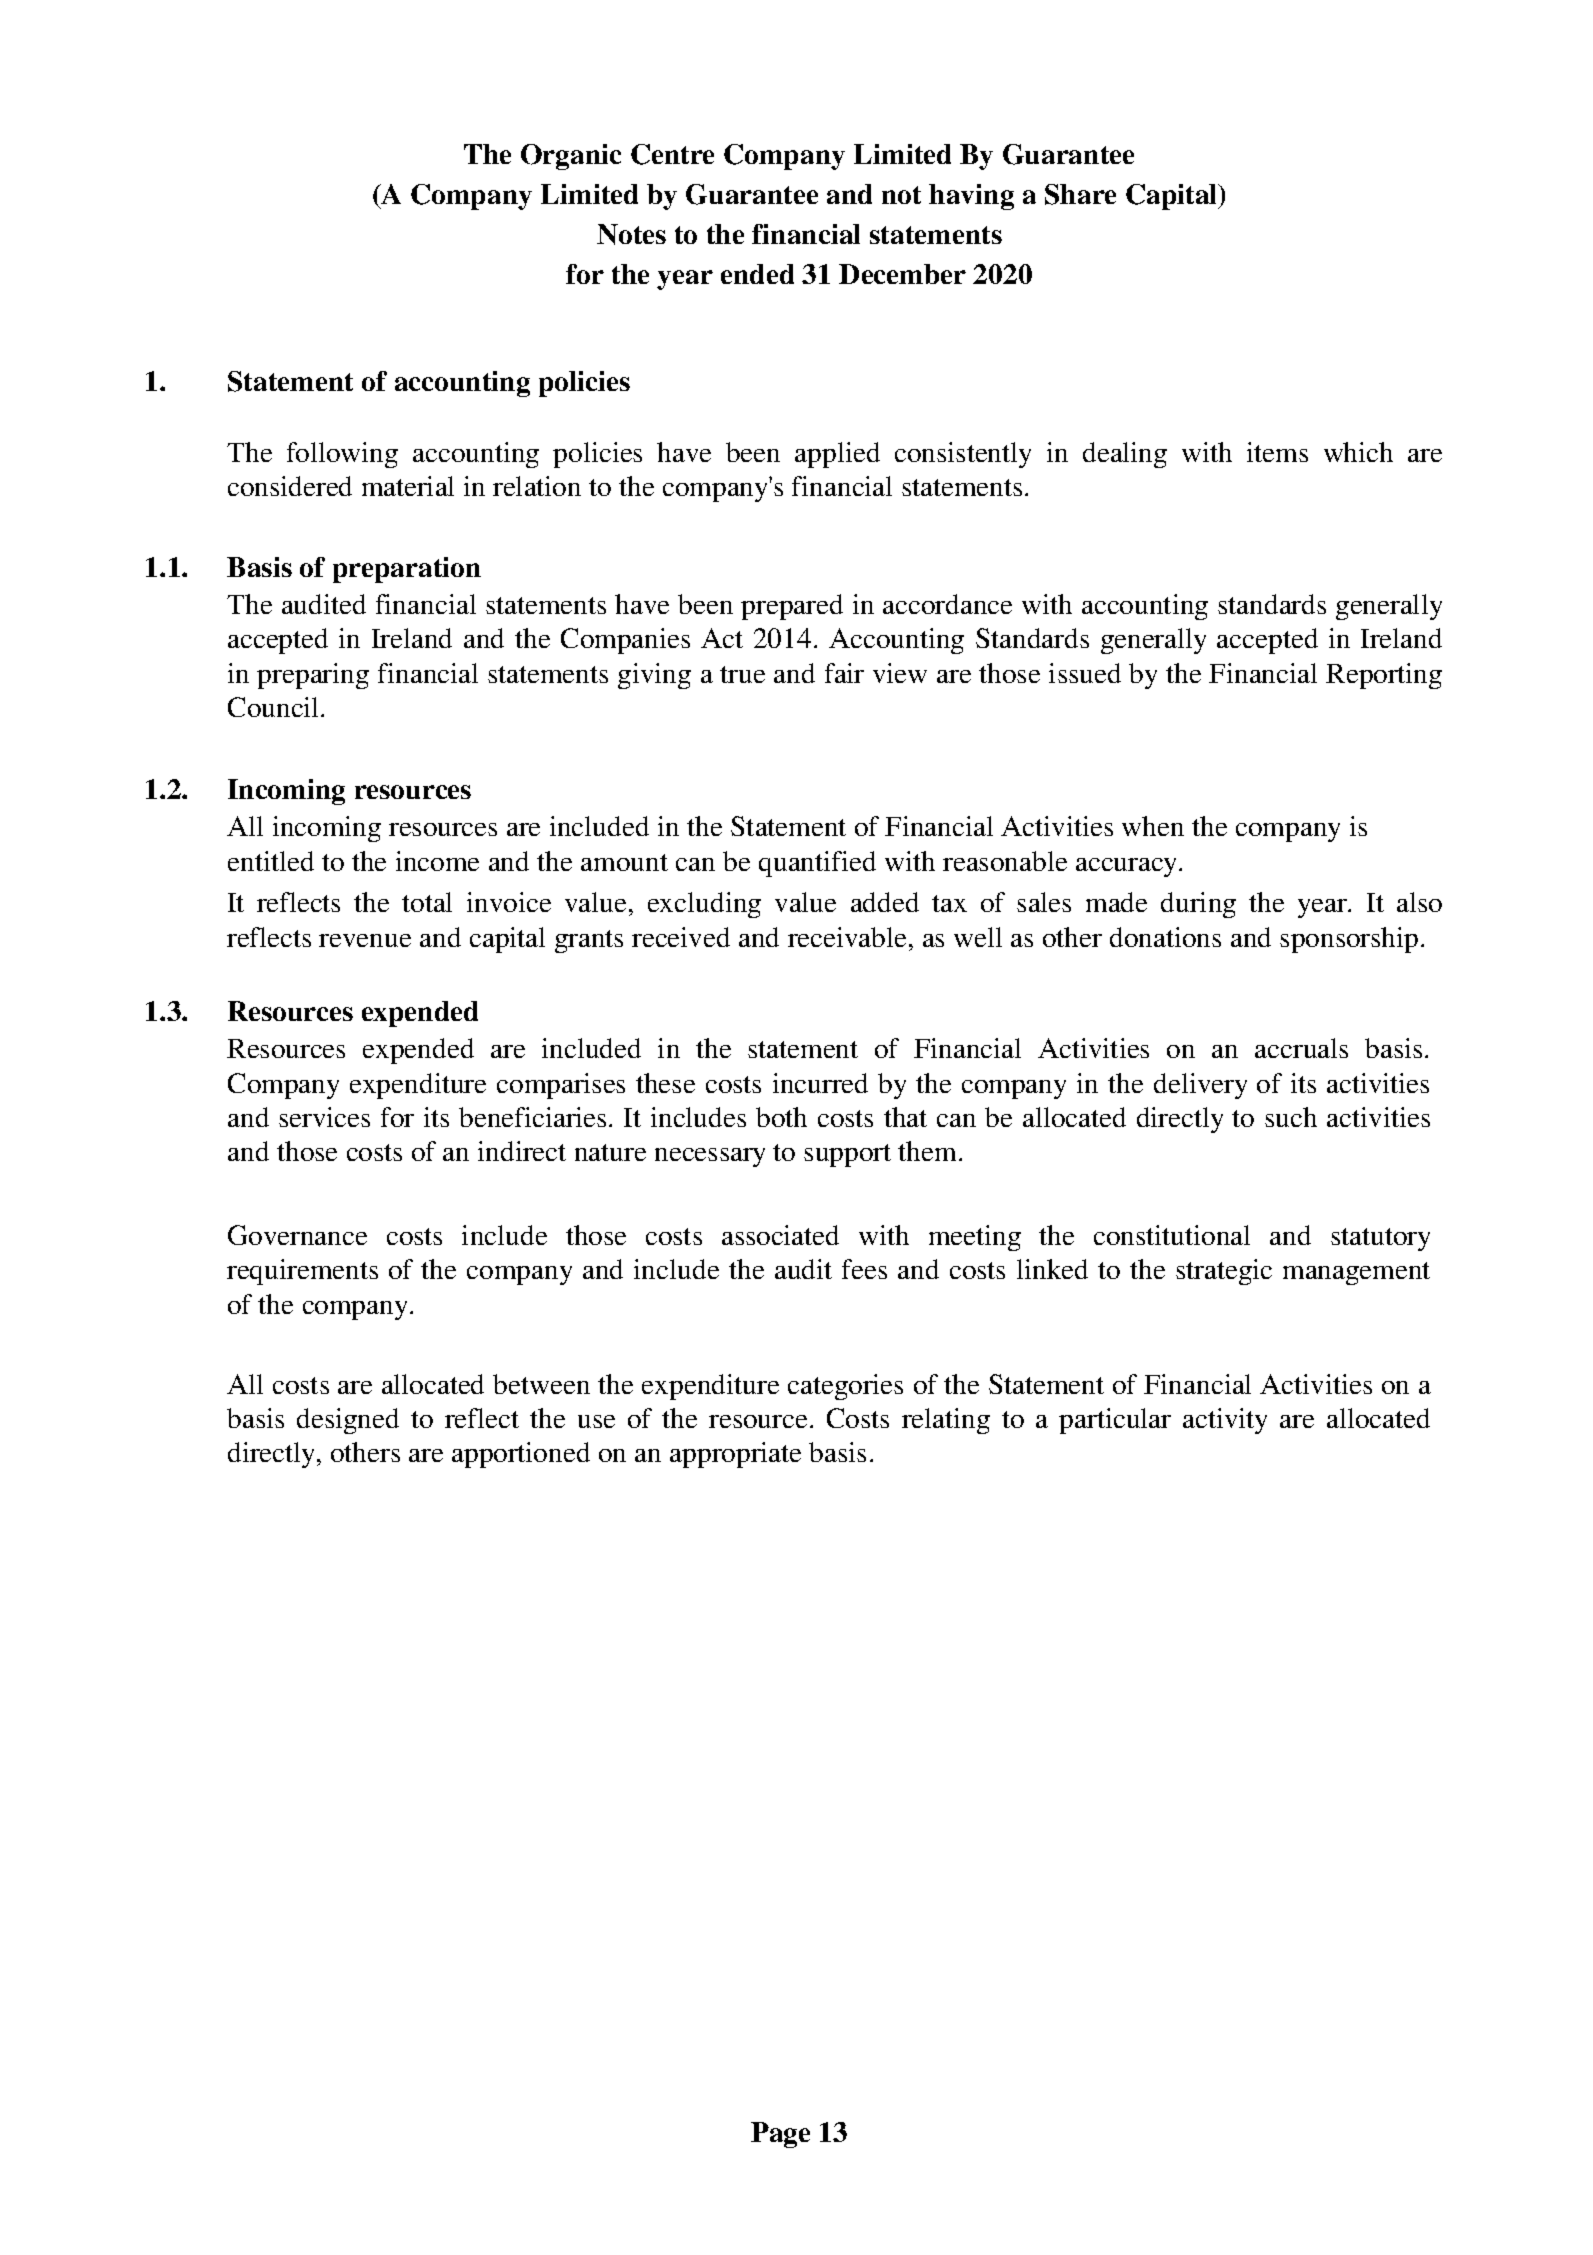 The width and height of the screenshot is (1593, 2255). What do you see at coordinates (348, 1421) in the screenshot?
I see `designed` at bounding box center [348, 1421].
